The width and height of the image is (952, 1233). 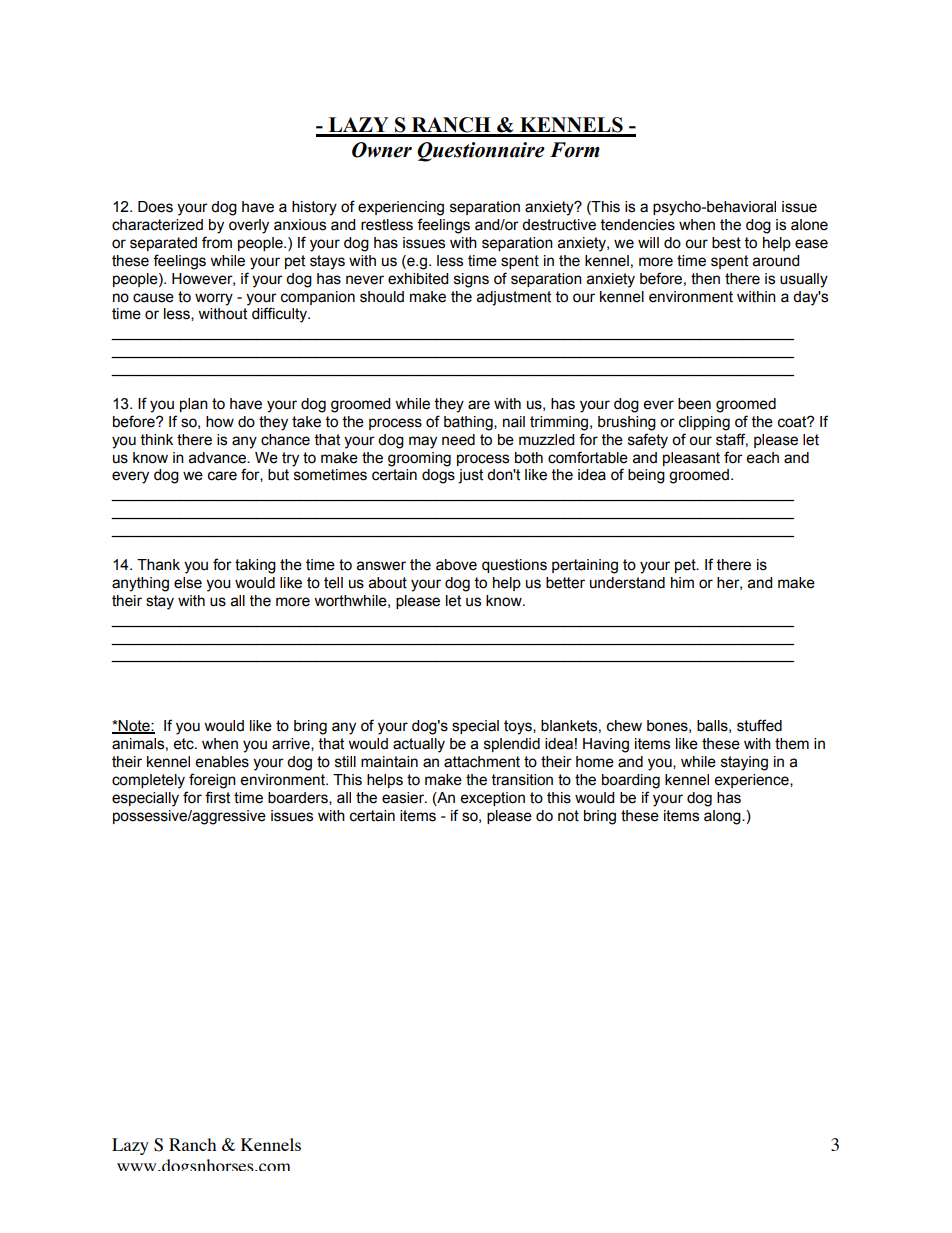 I want to click on worry, so click(x=214, y=299).
